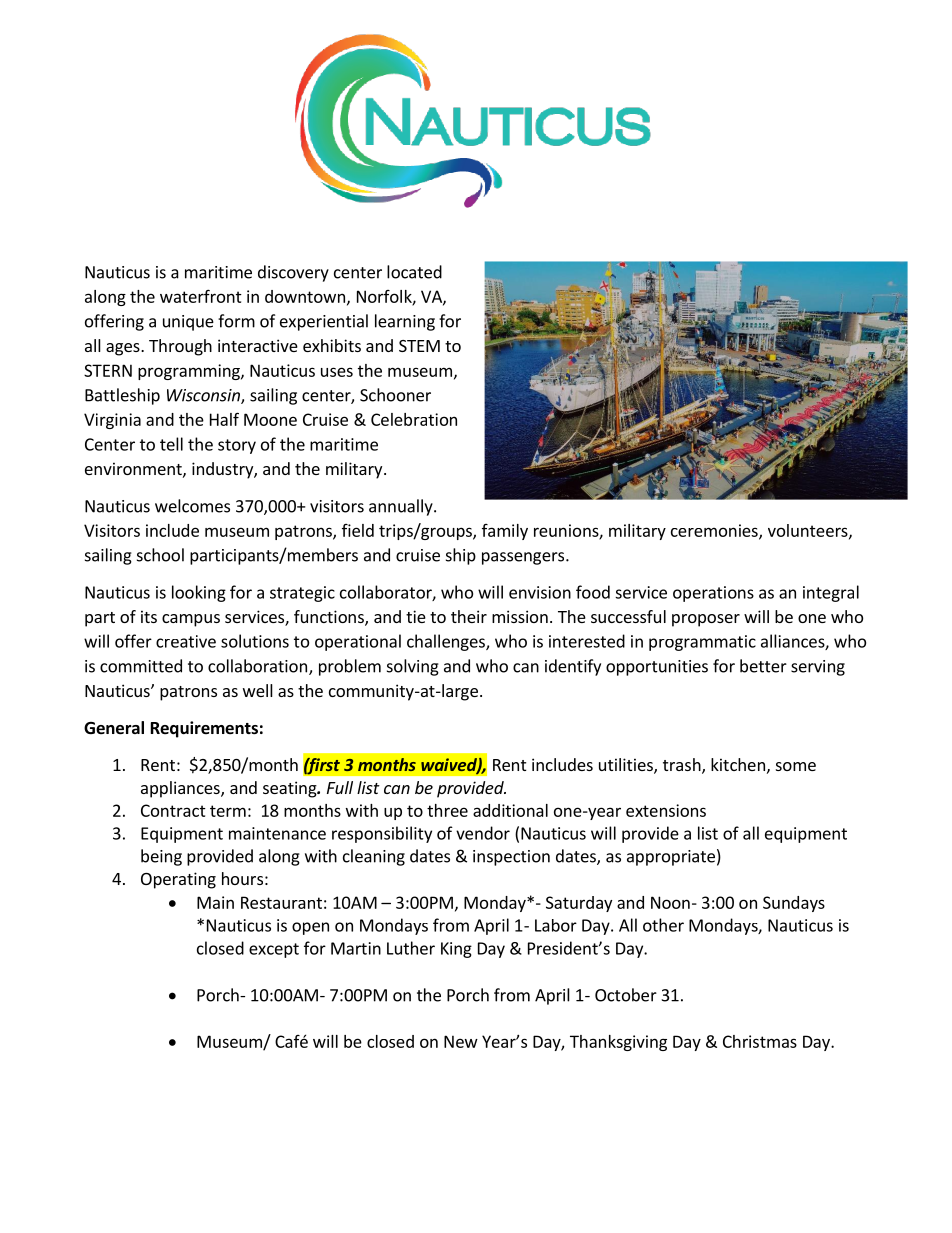 This screenshot has height=1233, width=952. I want to click on challenges, so click(447, 642).
